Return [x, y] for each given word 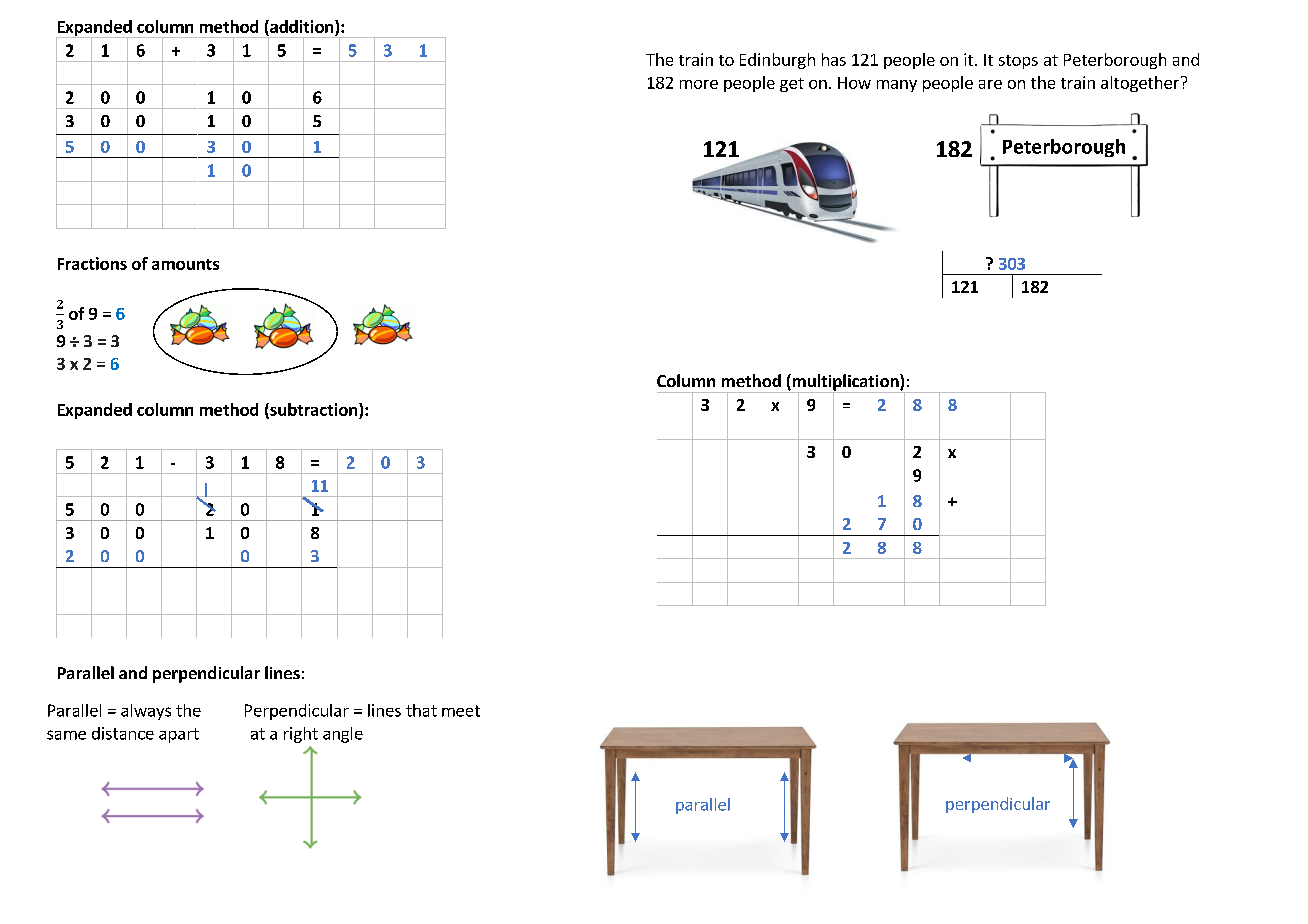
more [699, 84]
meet [461, 711]
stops [1018, 62]
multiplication [845, 383]
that [421, 710]
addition [300, 26]
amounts [185, 264]
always [146, 712]
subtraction [312, 410]
